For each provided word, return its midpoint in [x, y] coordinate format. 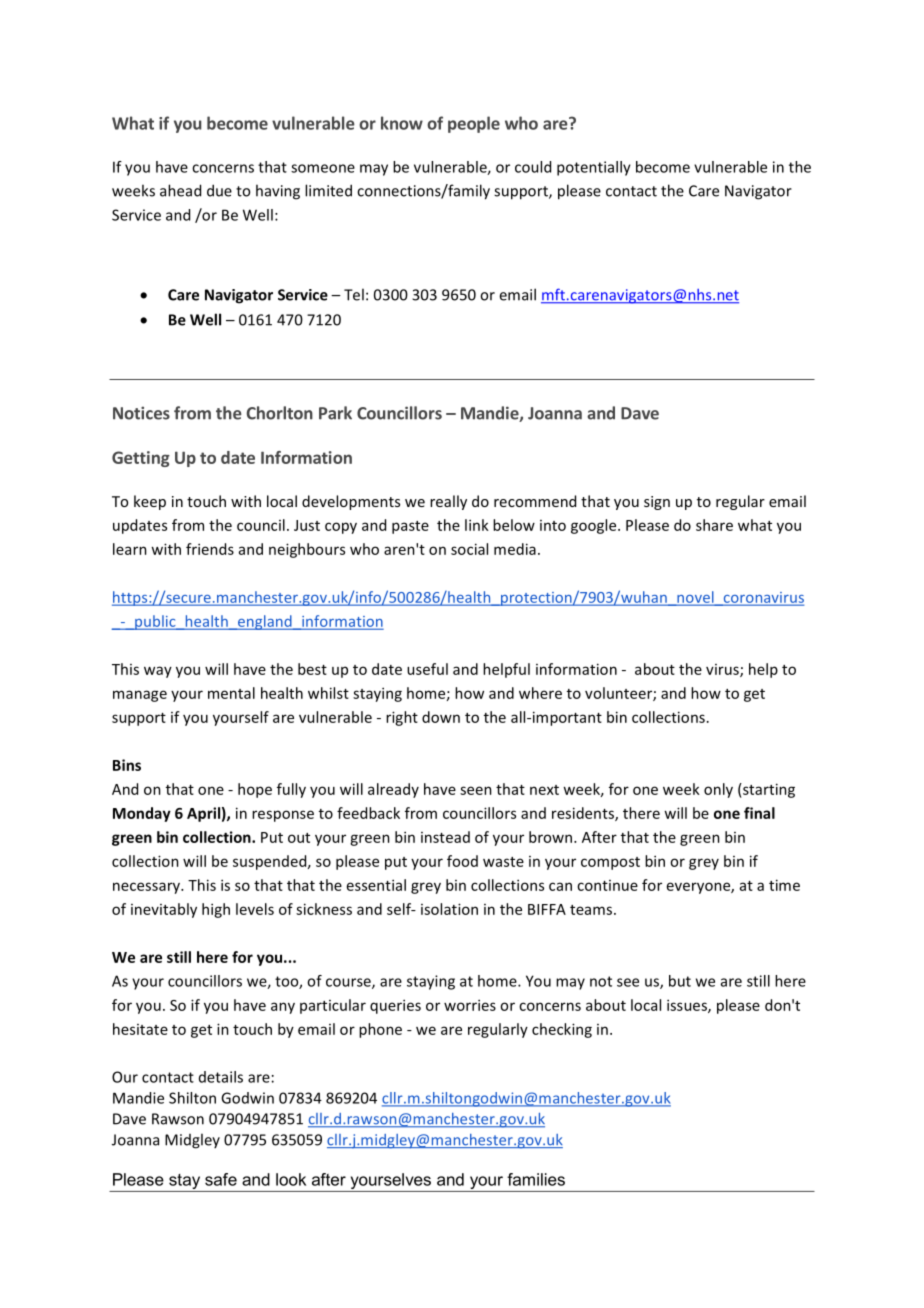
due [219, 190]
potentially [594, 168]
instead [445, 837]
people [474, 124]
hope [255, 790]
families [536, 1179]
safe [221, 1179]
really [448, 502]
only [718, 790]
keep [150, 502]
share [714, 525]
